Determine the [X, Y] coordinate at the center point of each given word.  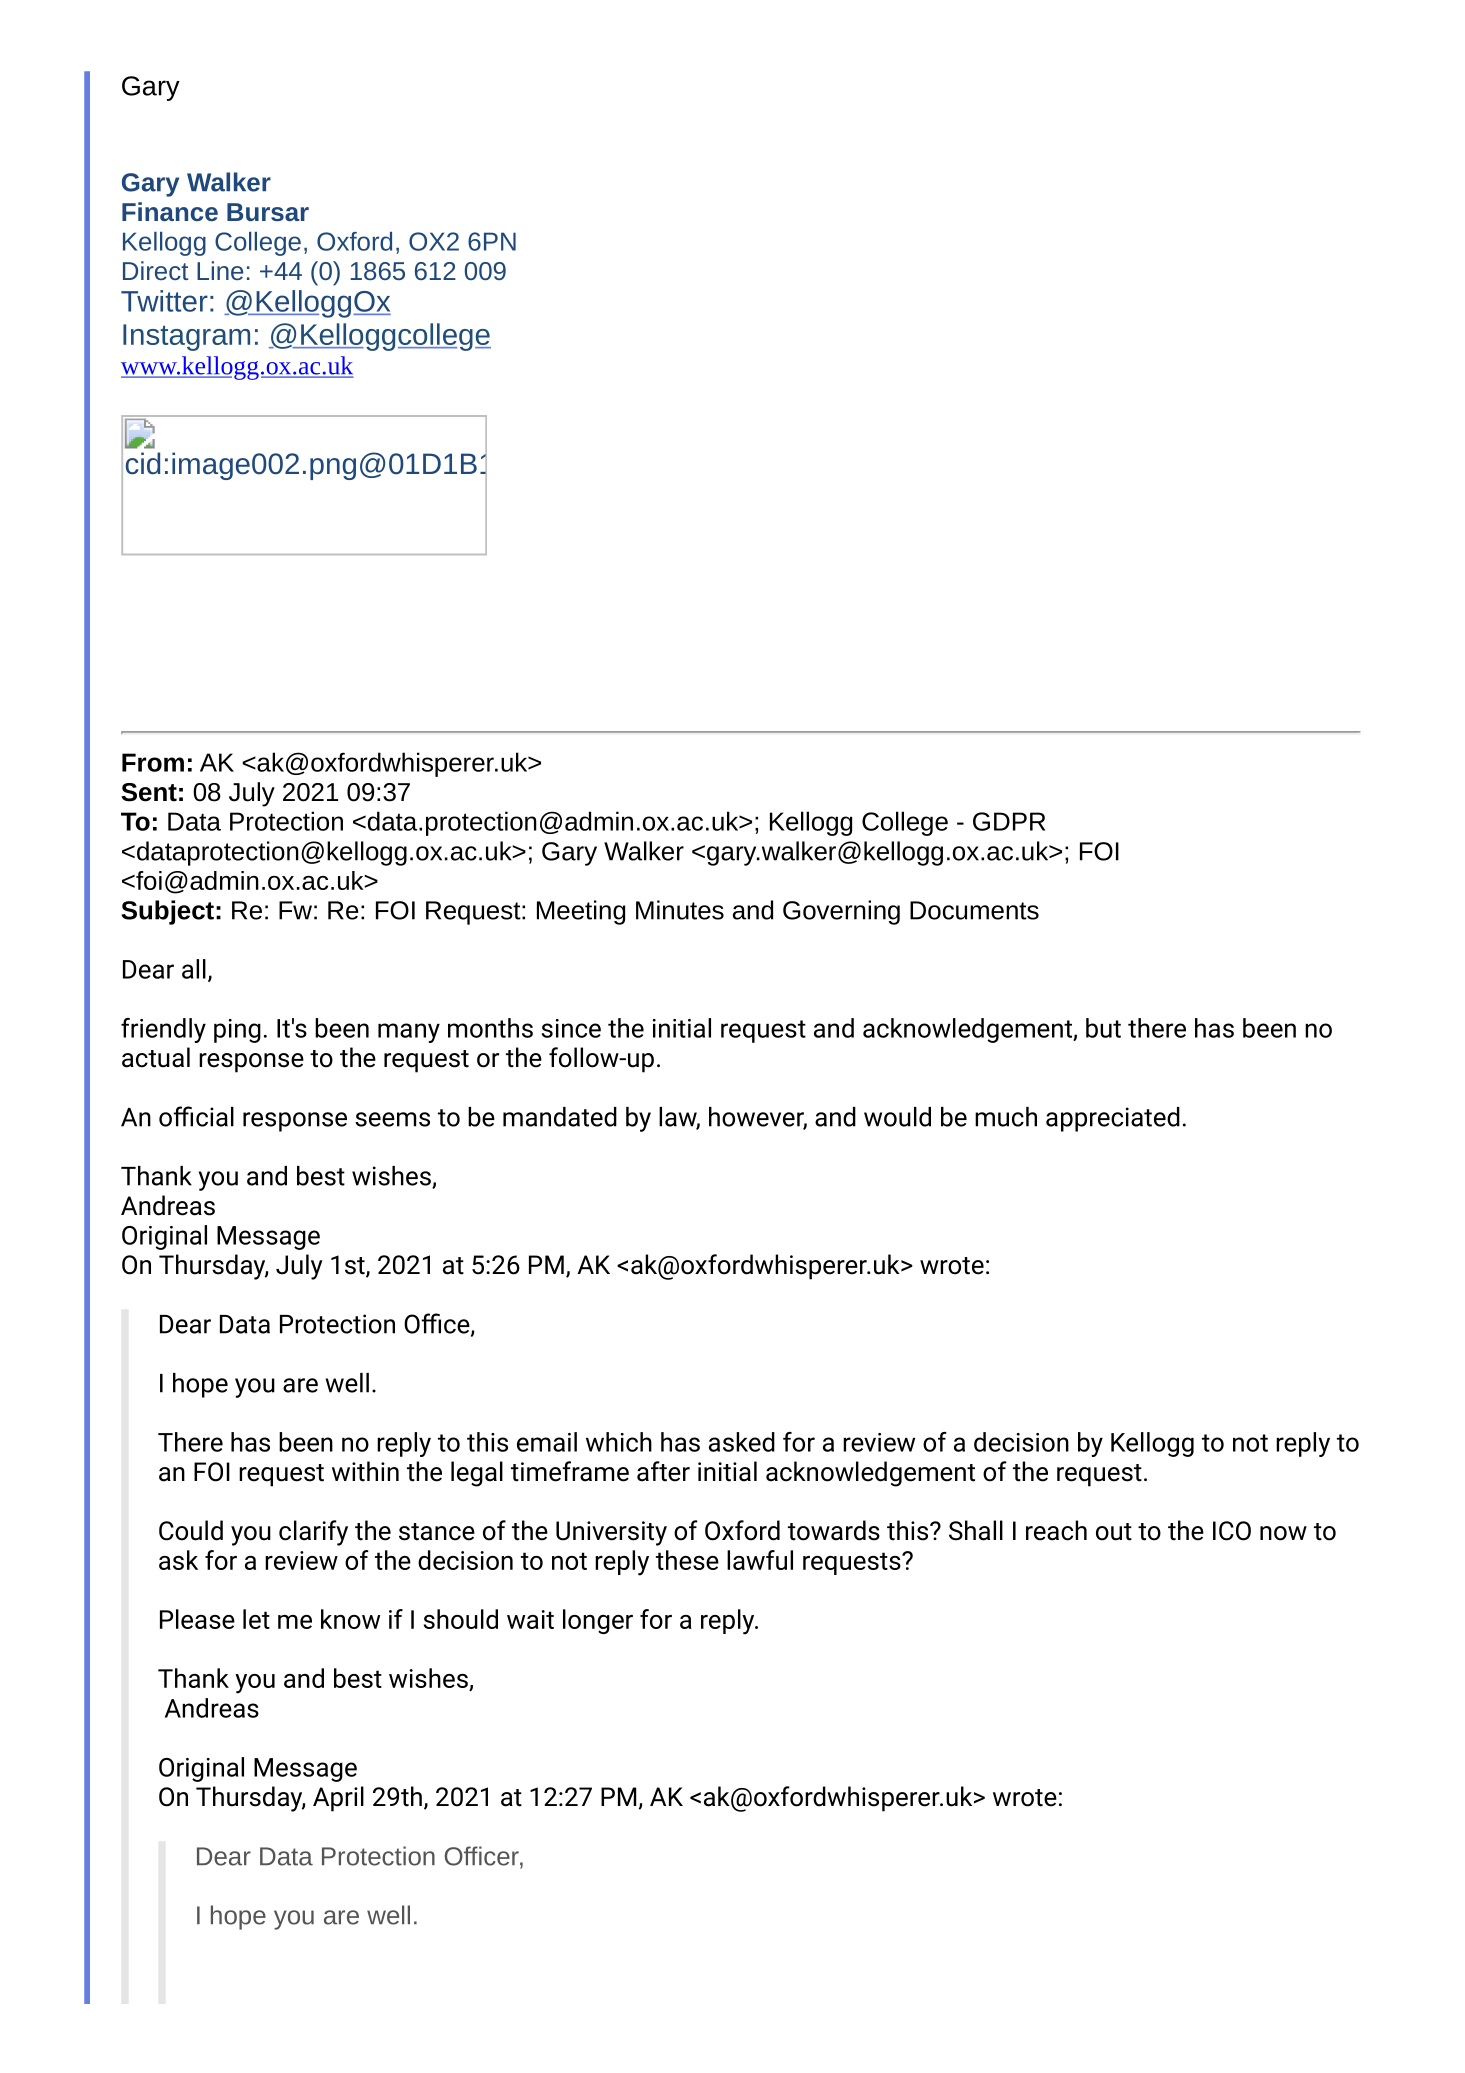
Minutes [680, 910]
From [153, 762]
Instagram [186, 337]
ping [237, 1031]
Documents [974, 910]
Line [220, 270]
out [1114, 1532]
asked [742, 1442]
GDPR [1009, 821]
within [365, 1471]
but [1103, 1028]
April [338, 1799]
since [571, 1028]
